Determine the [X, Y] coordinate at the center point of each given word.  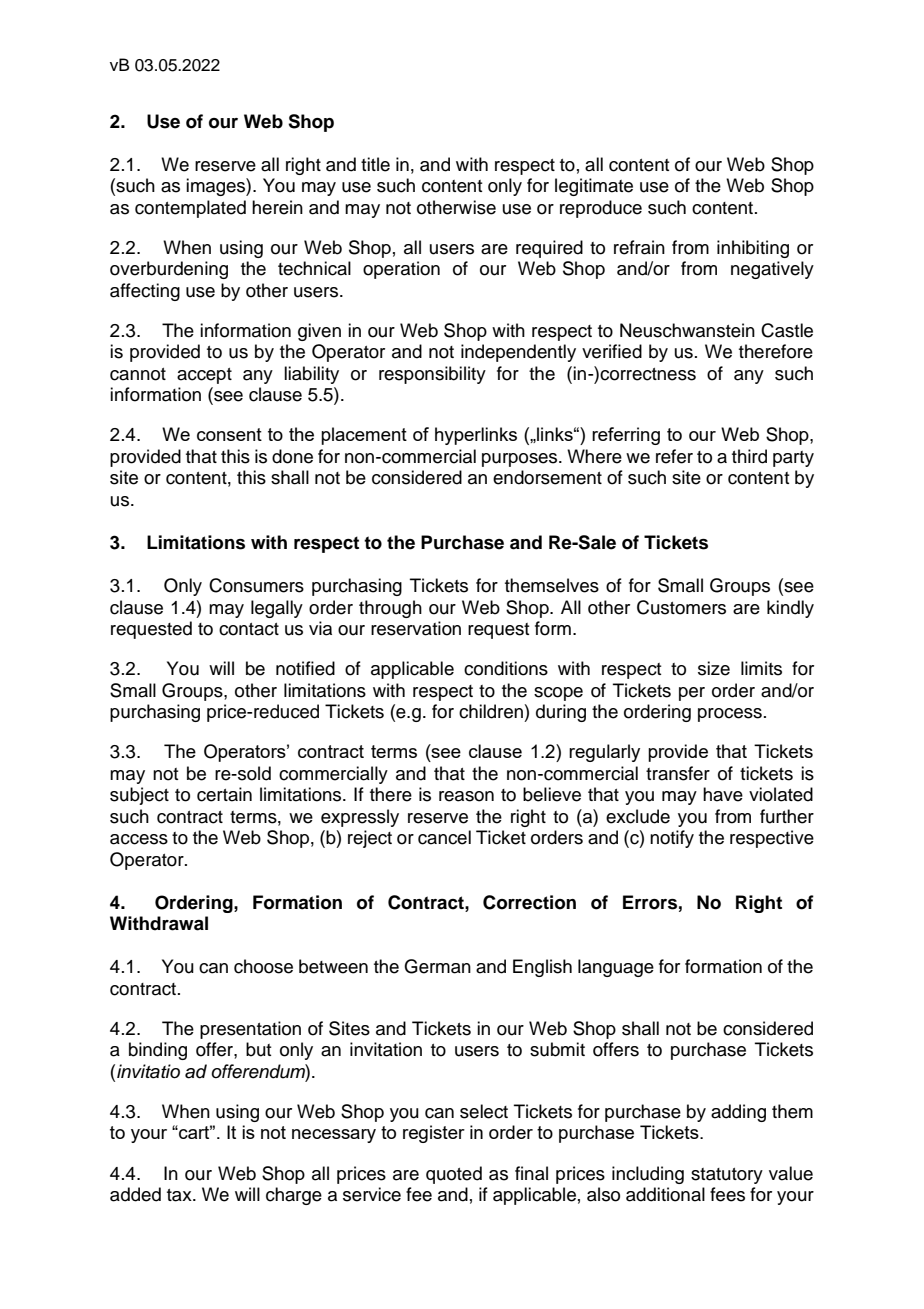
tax [180, 1195]
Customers [681, 607]
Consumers [256, 585]
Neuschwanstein [687, 330]
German [437, 966]
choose [263, 966]
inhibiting [753, 249]
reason [466, 796]
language [616, 968]
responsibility [432, 375]
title [375, 164]
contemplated [190, 209]
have [723, 794]
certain [224, 794]
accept [204, 376]
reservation [416, 628]
